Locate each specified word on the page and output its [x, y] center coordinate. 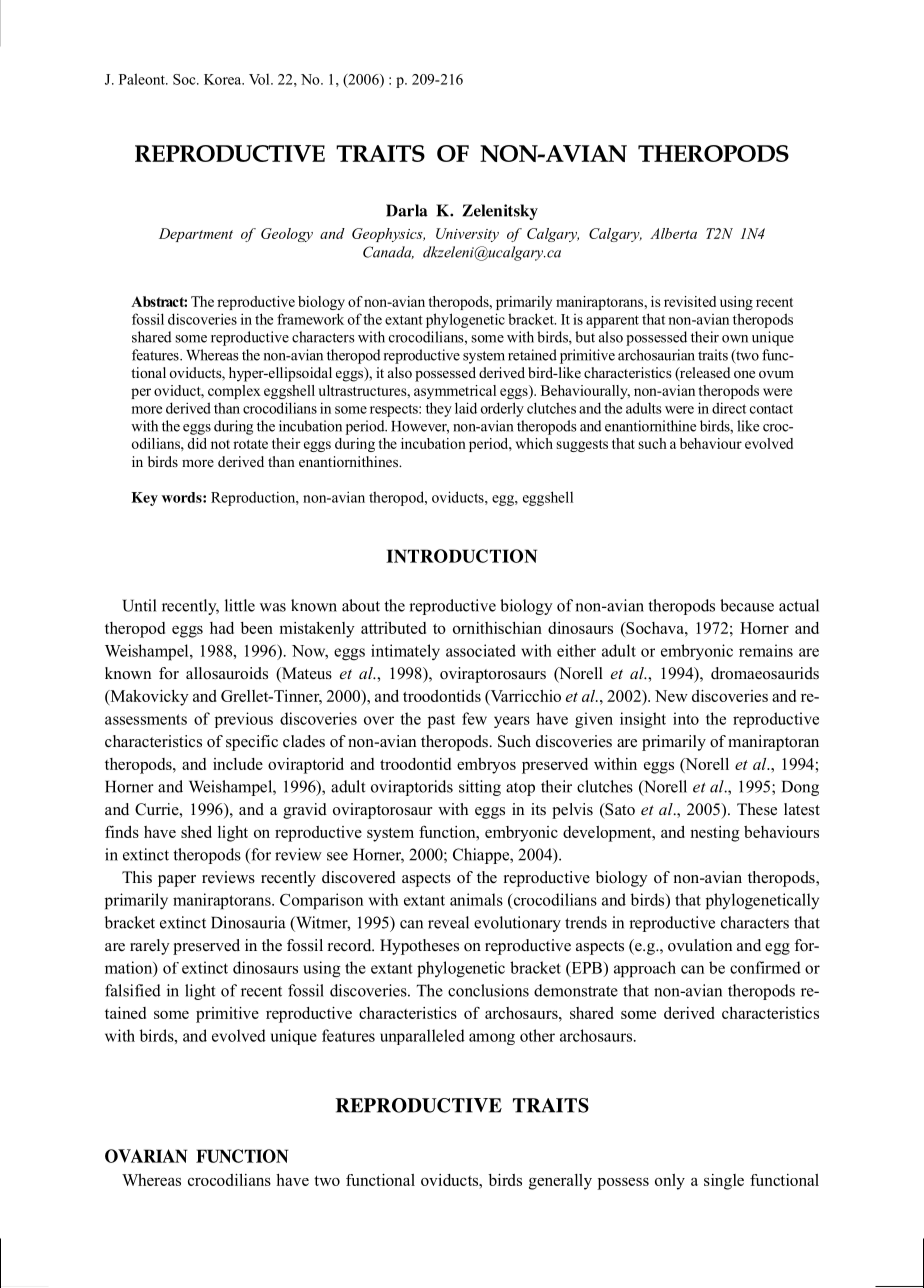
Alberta [673, 233]
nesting [715, 834]
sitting [480, 788]
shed [196, 832]
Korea [224, 79]
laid [466, 408]
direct [729, 408]
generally [560, 1182]
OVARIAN [146, 1156]
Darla [407, 210]
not [220, 444]
